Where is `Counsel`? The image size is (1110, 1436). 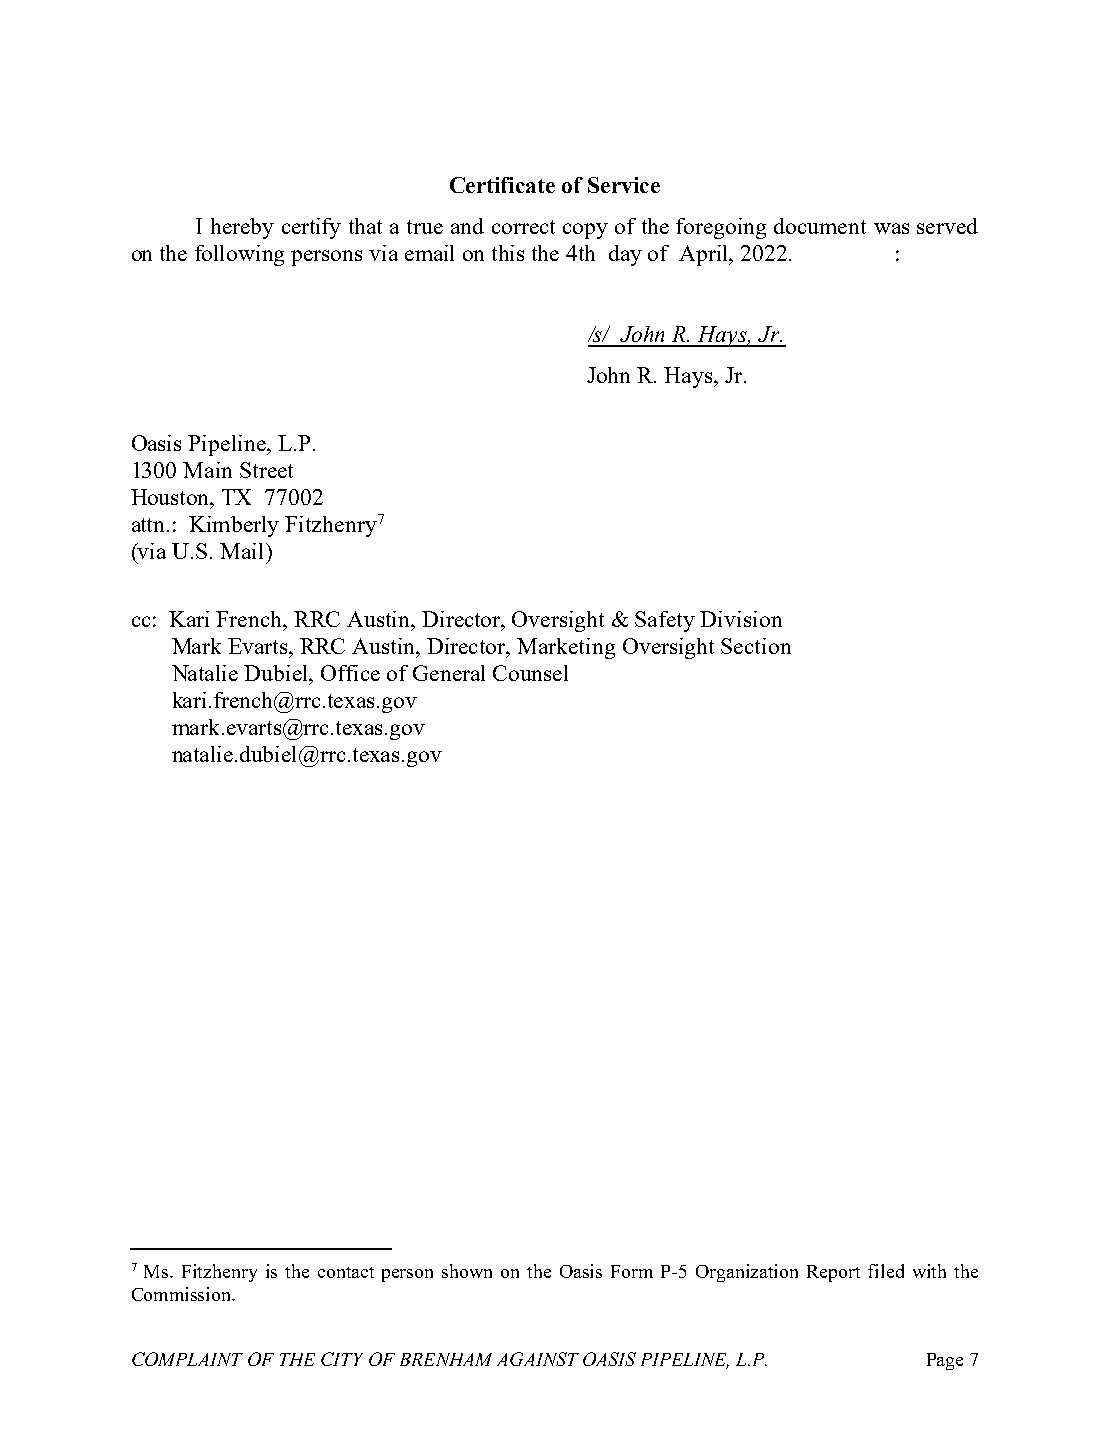 Counsel is located at coordinates (530, 673).
